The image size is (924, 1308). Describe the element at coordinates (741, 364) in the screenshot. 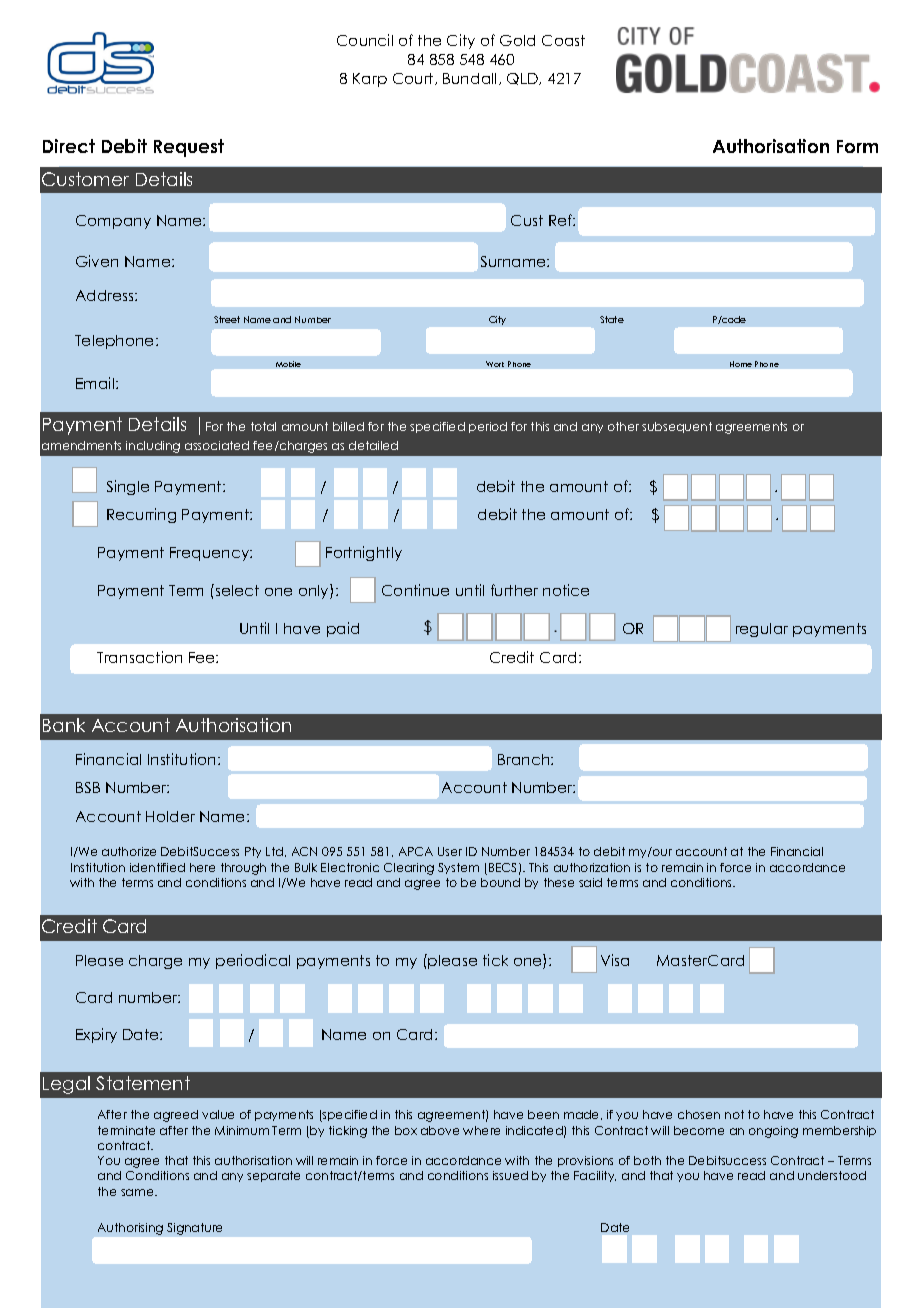

I see `Home` at that location.
